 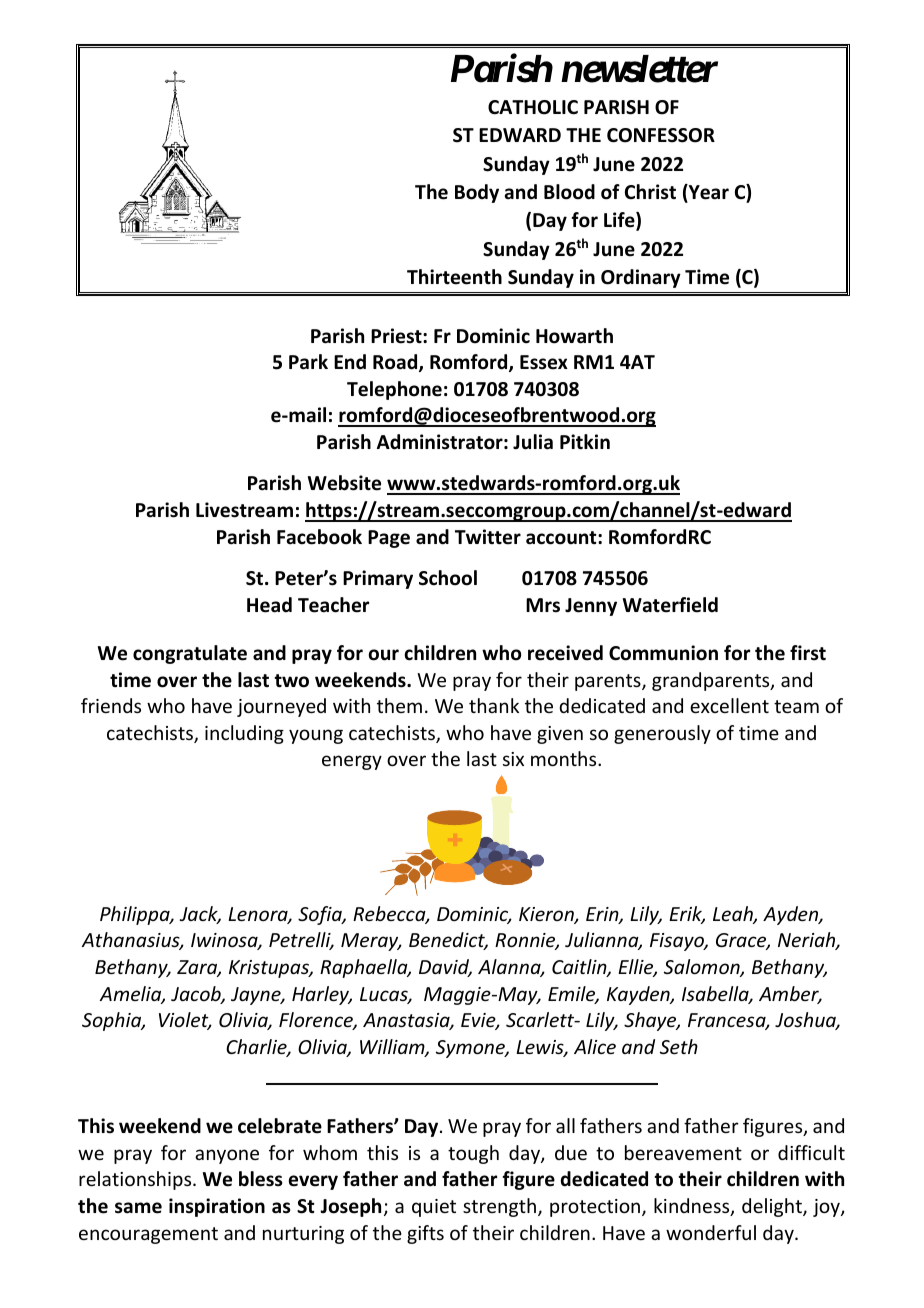 What do you see at coordinates (808, 653) in the screenshot?
I see `first` at bounding box center [808, 653].
